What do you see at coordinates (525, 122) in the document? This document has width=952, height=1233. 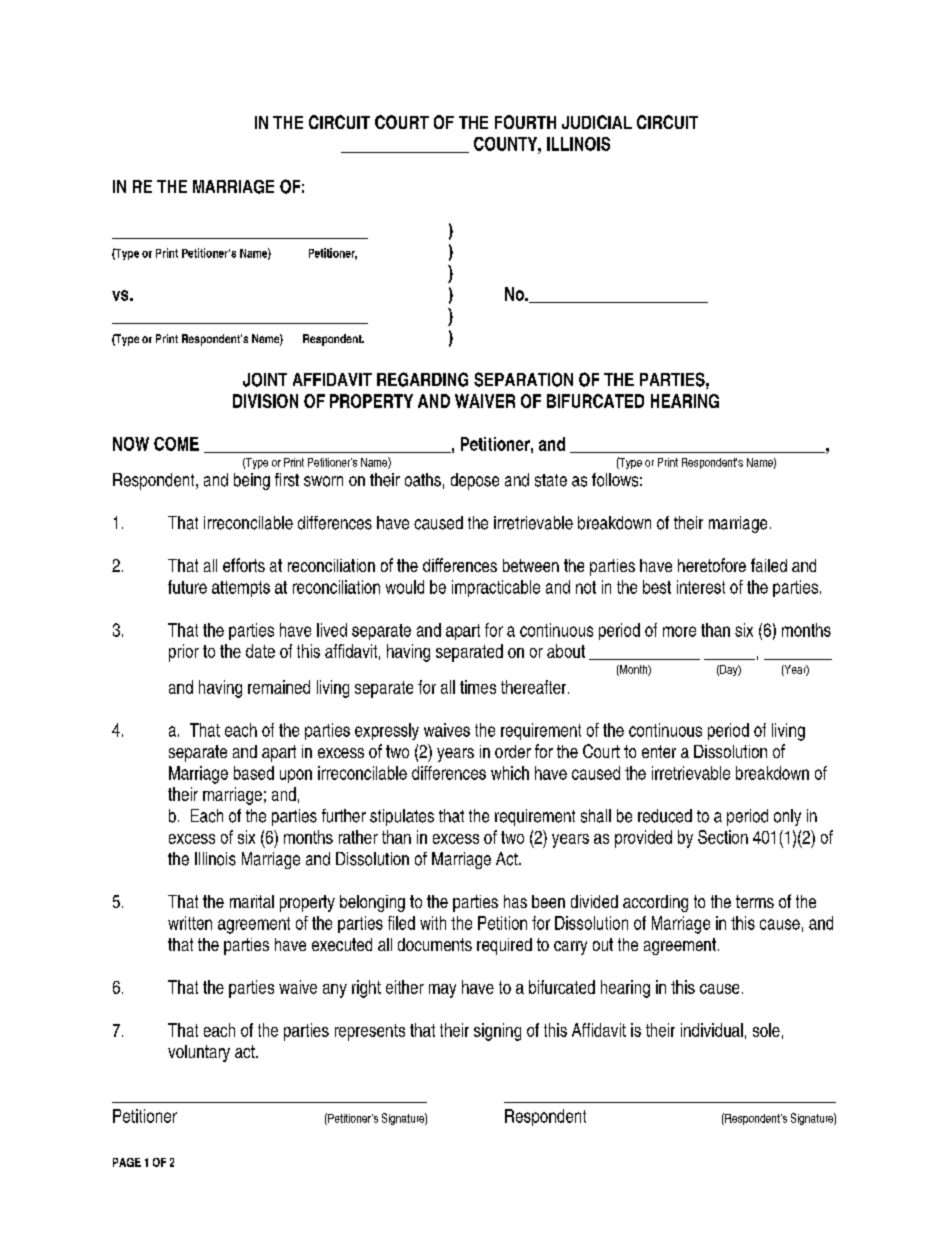 I see `FOURTH` at bounding box center [525, 122].
